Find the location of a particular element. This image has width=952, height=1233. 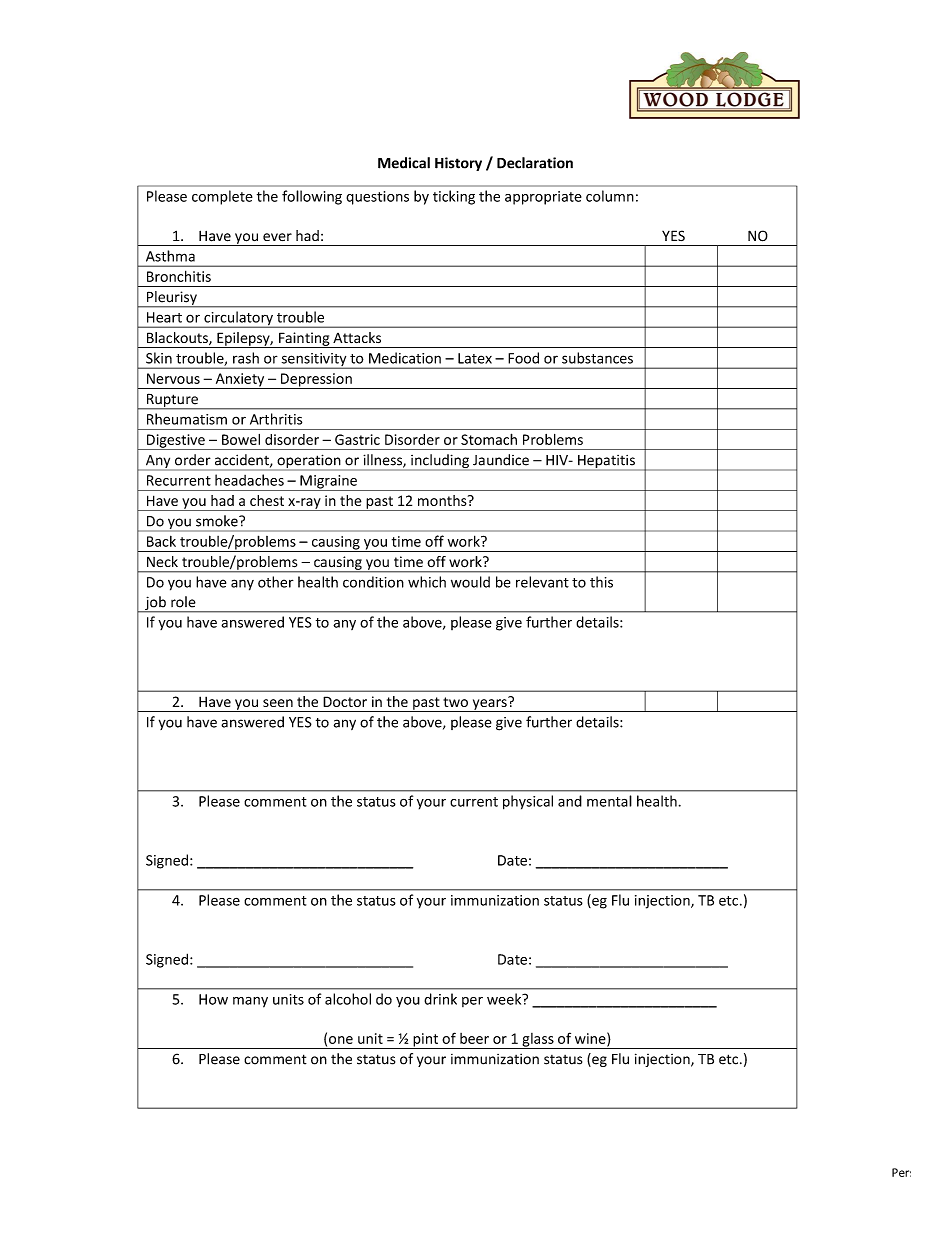

complete is located at coordinates (222, 197).
